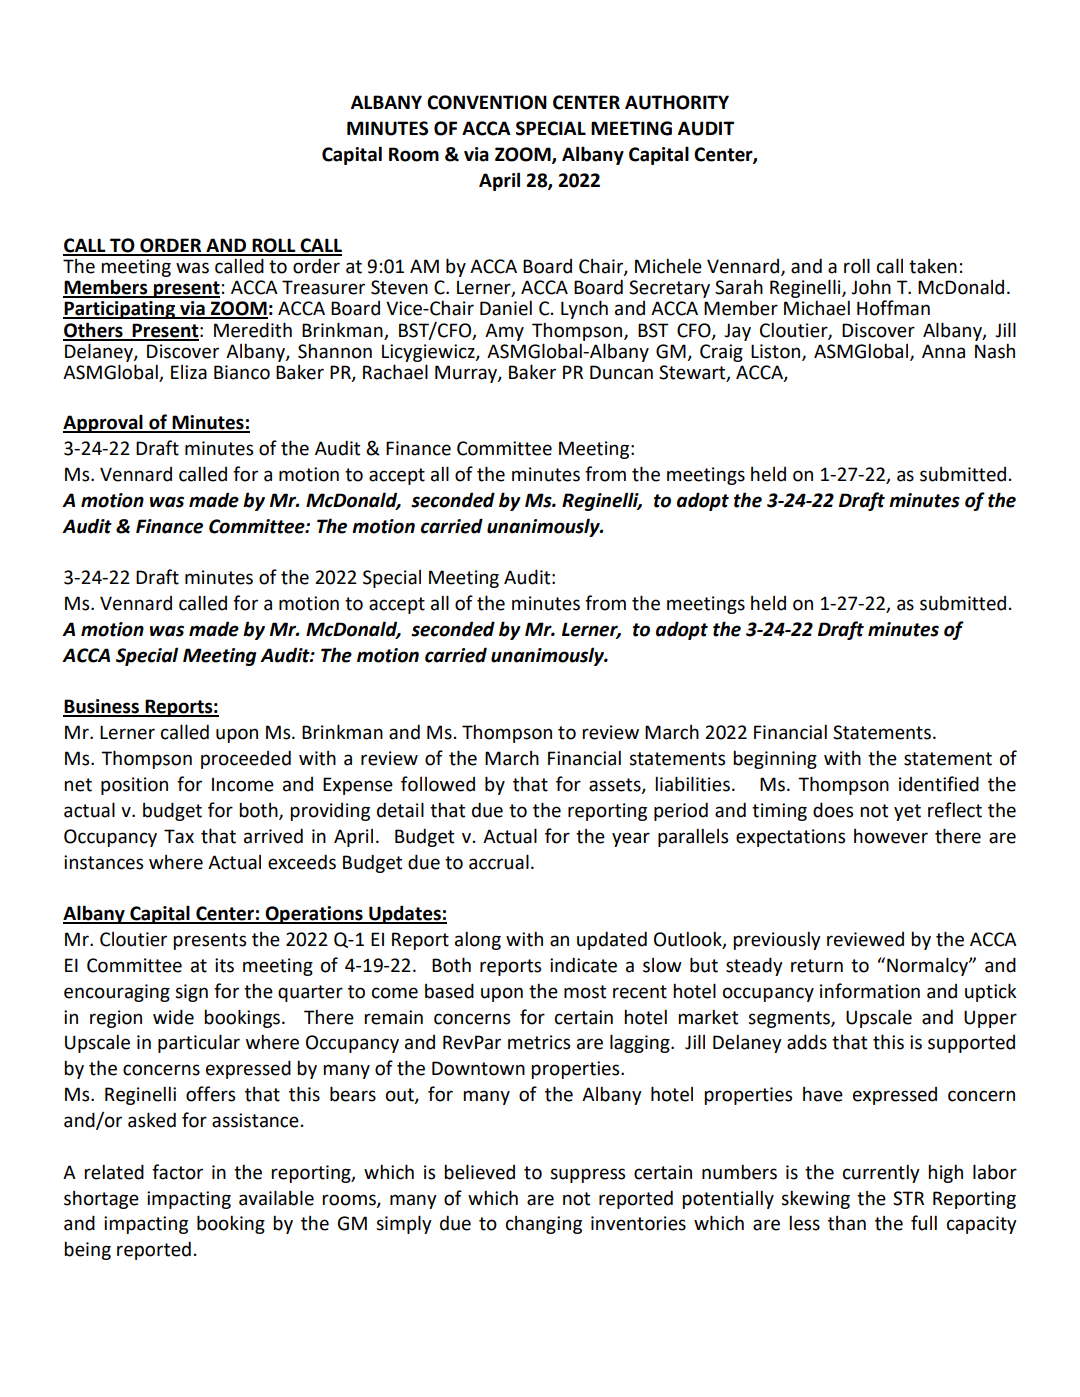  I want to click on Business, so click(102, 707).
